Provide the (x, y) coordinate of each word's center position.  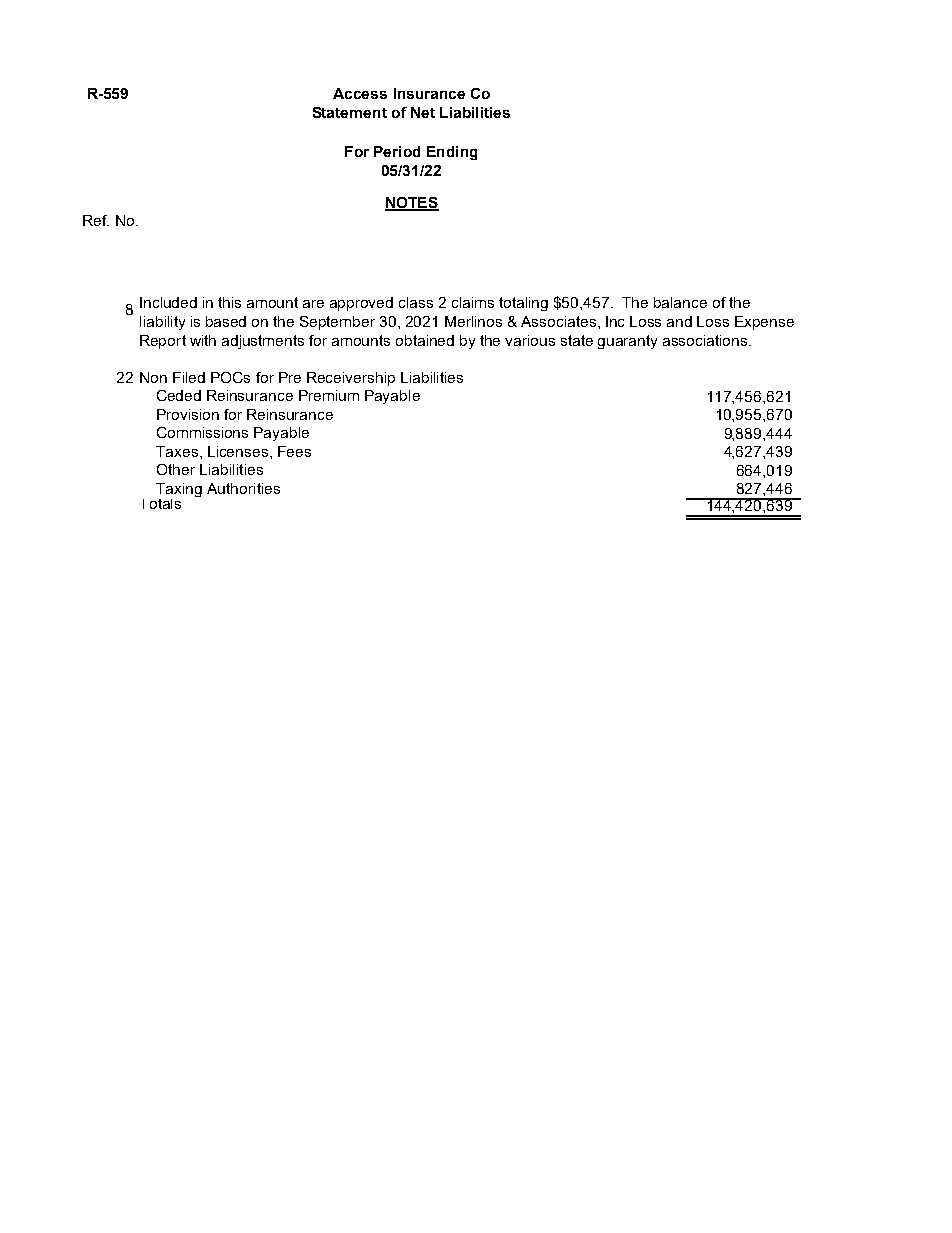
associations (706, 340)
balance (680, 302)
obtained (425, 340)
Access (360, 93)
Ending (452, 153)
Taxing (179, 490)
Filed (189, 377)
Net (423, 112)
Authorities (243, 488)
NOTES (412, 203)
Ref (96, 220)
